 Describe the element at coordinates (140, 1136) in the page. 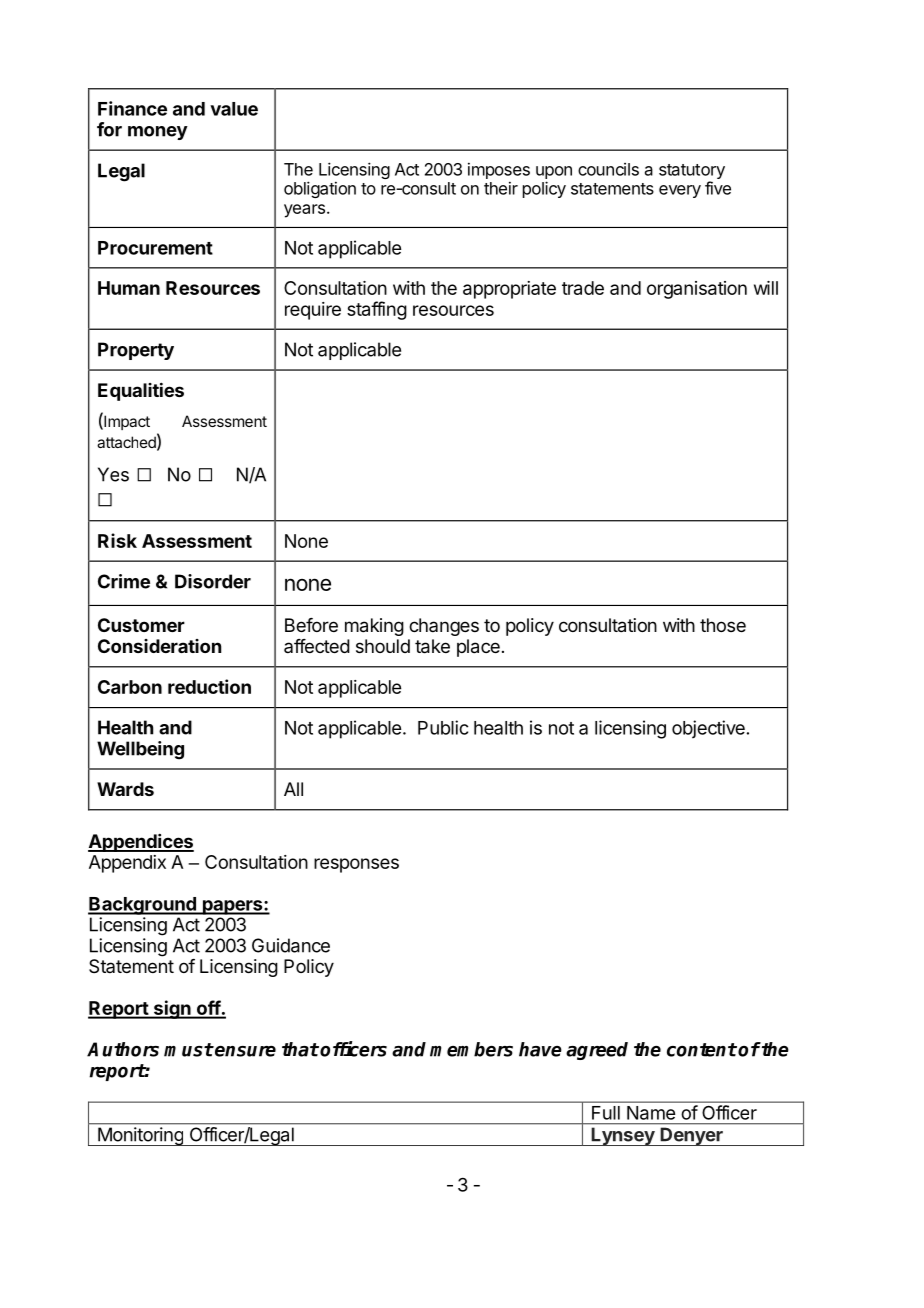

I see `Monitoring` at that location.
